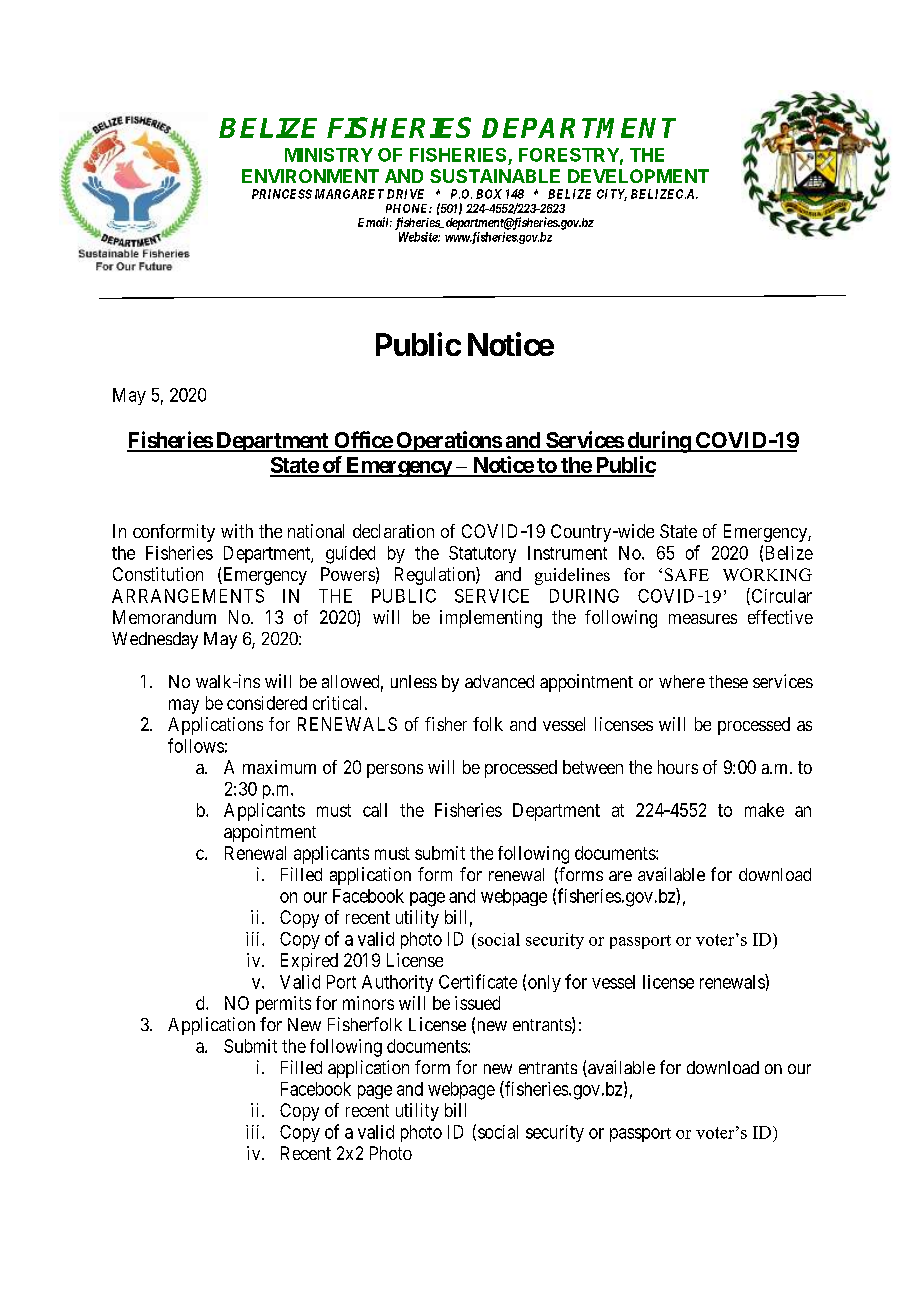  I want to click on PRINCESS, so click(282, 194).
